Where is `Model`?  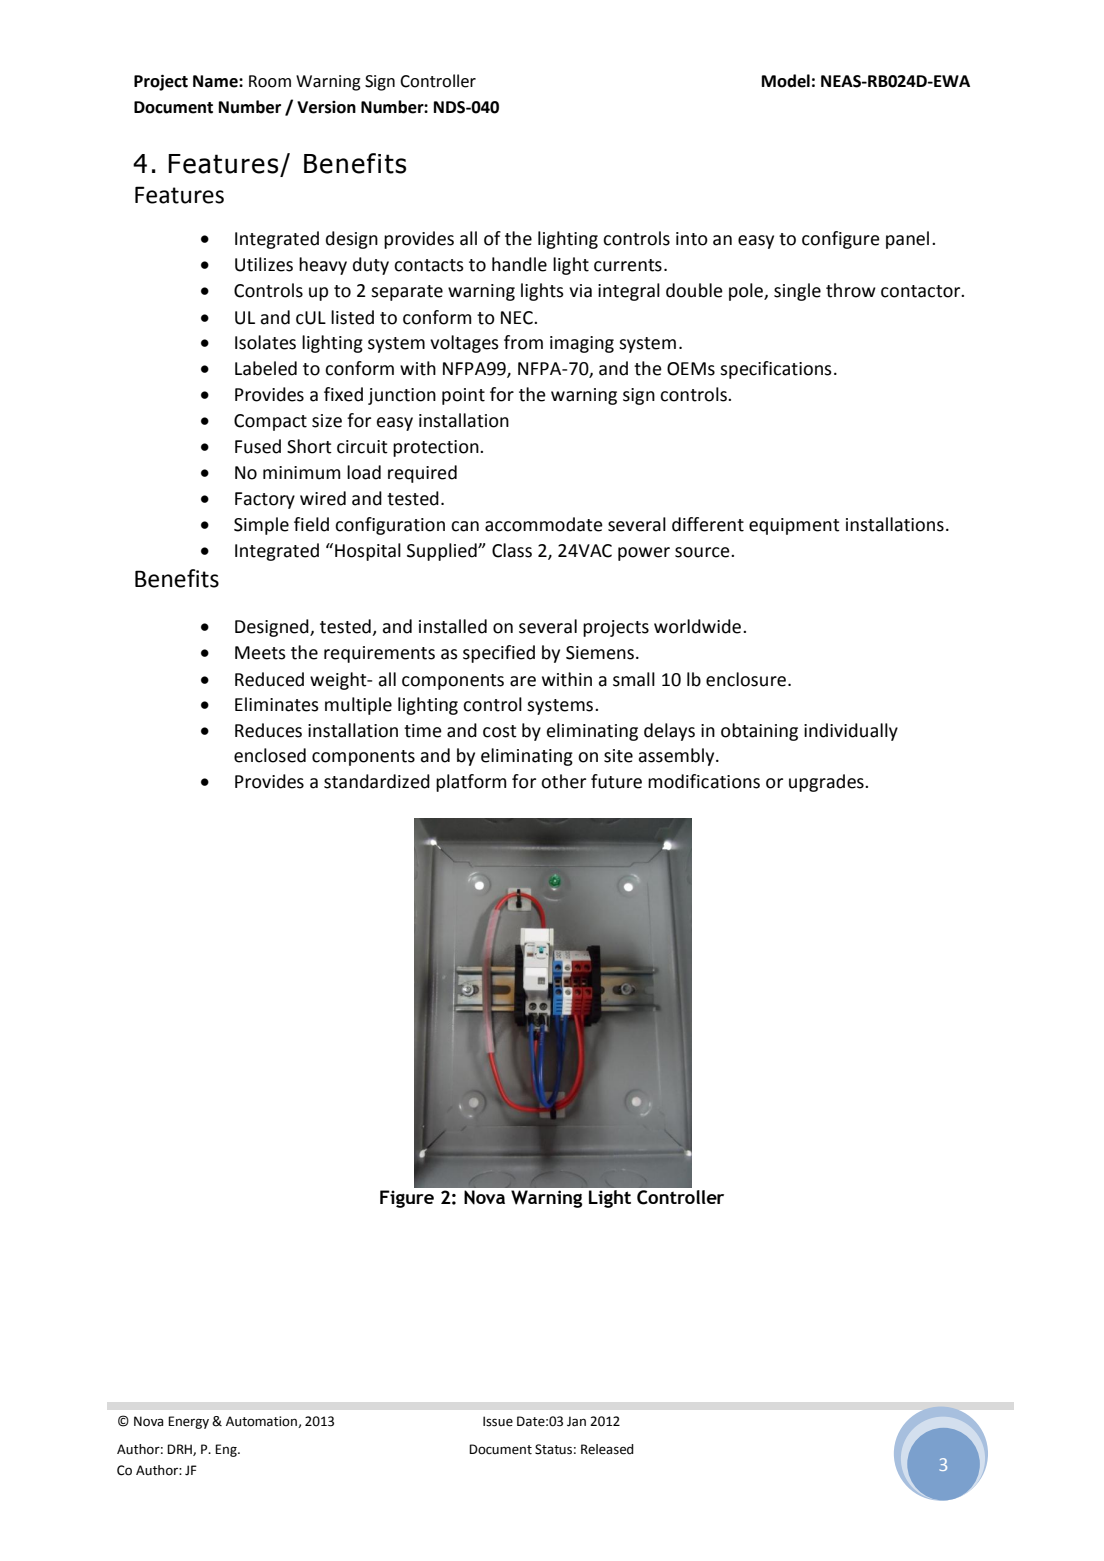
Model is located at coordinates (786, 81).
